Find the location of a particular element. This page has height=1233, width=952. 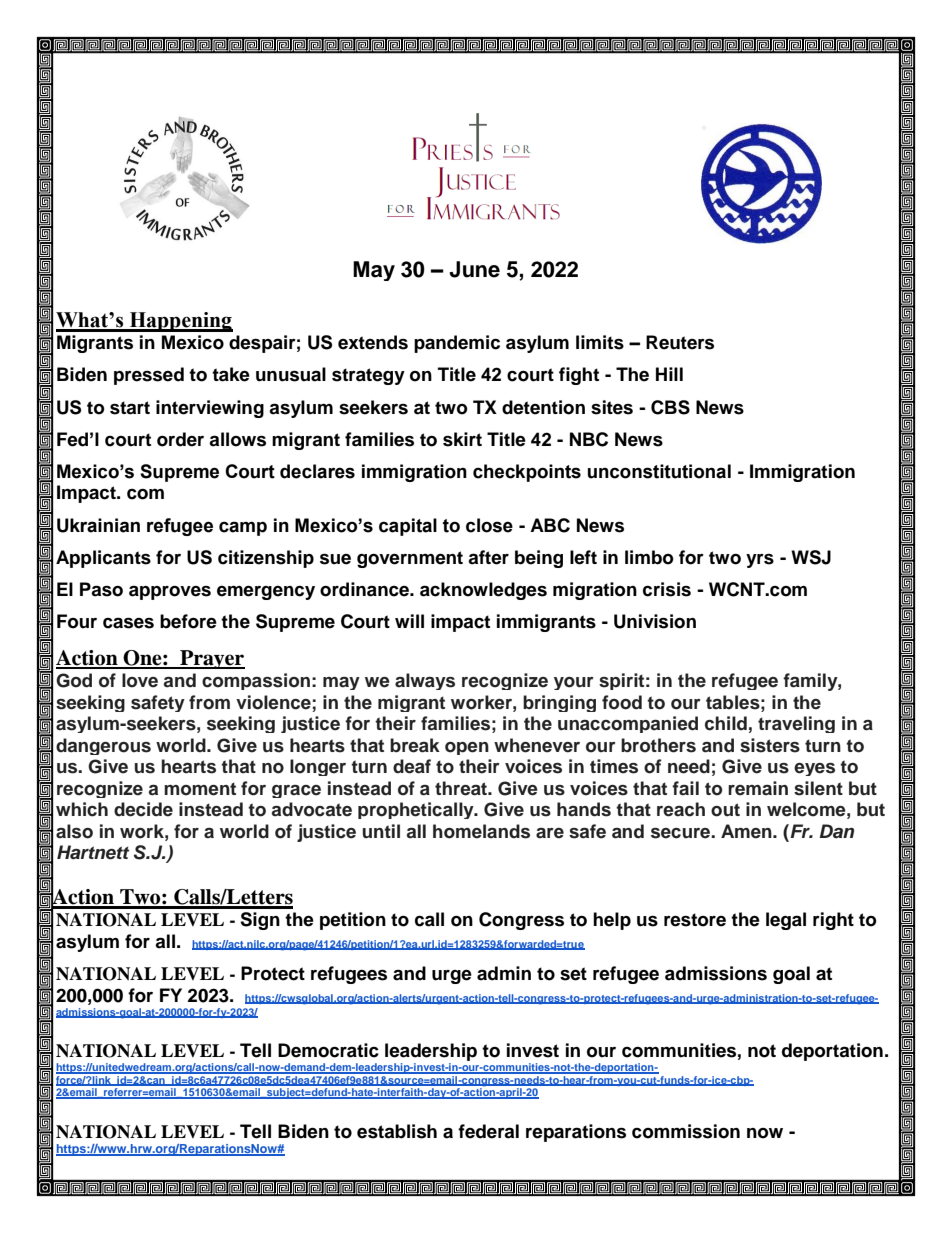

June is located at coordinates (474, 269).
